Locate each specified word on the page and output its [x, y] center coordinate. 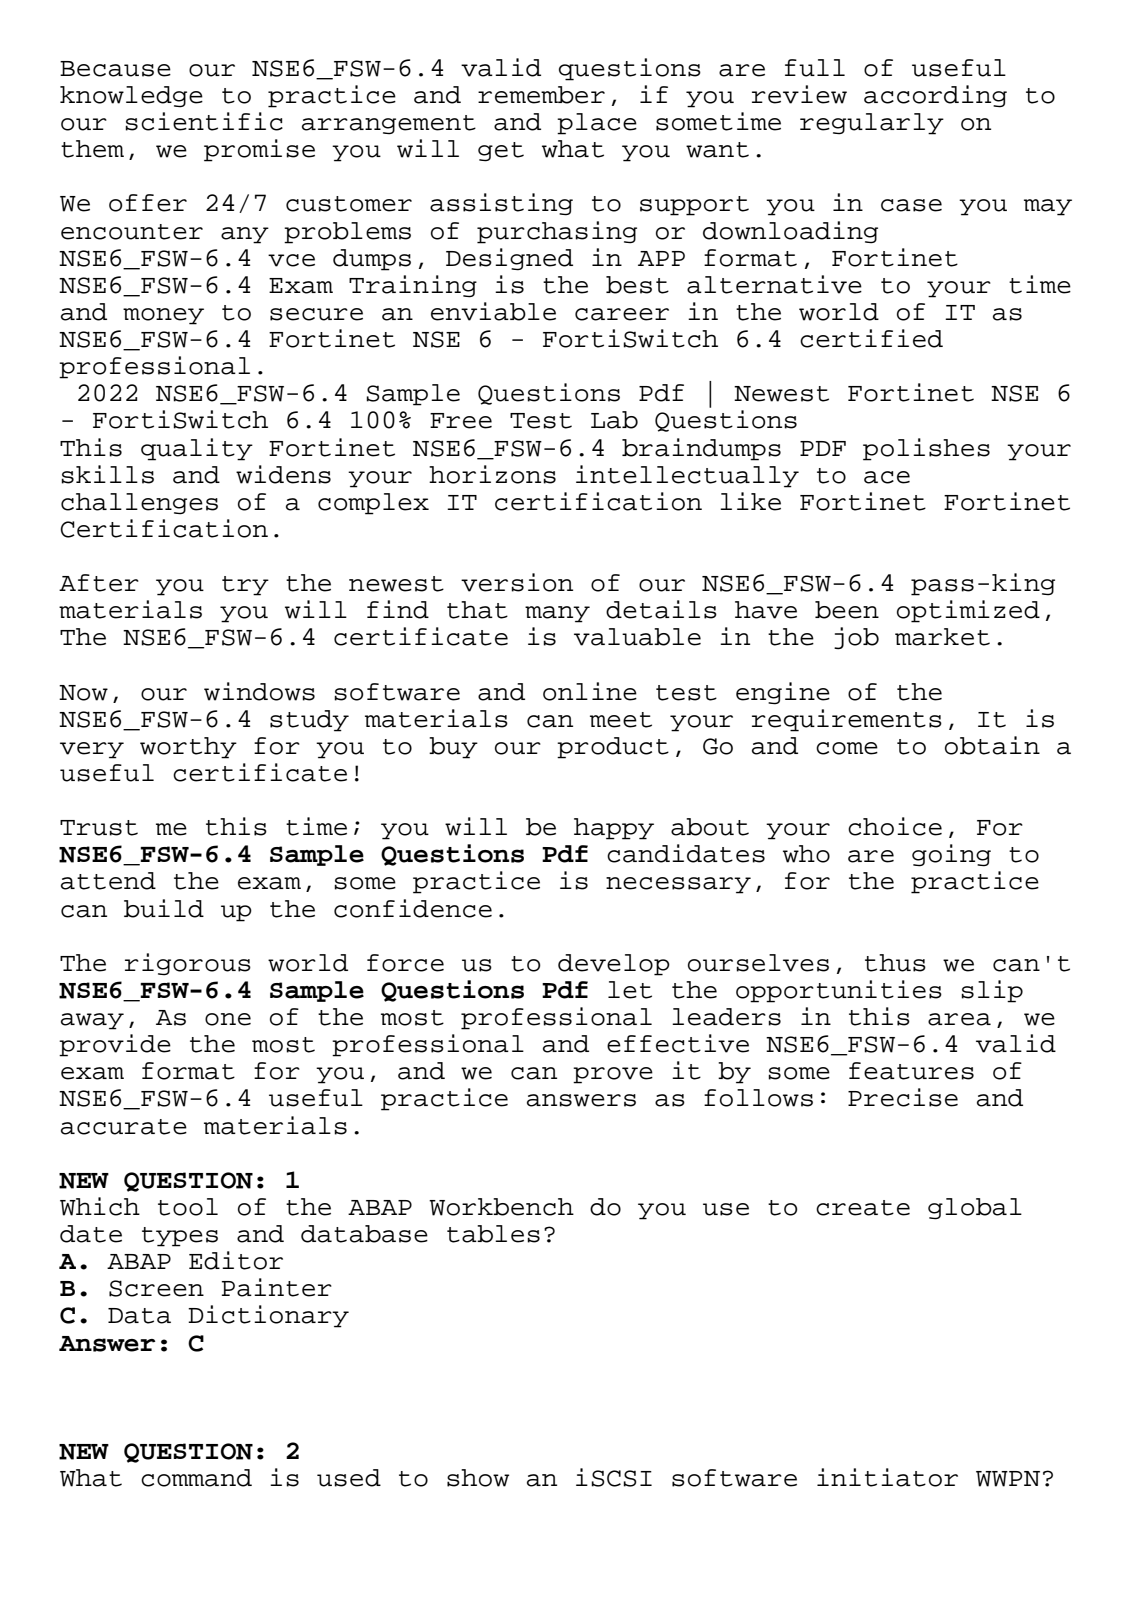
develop [614, 965]
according [935, 96]
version [517, 582]
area [959, 1019]
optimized [968, 611]
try [245, 586]
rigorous [188, 964]
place [597, 124]
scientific [204, 121]
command [196, 1478]
